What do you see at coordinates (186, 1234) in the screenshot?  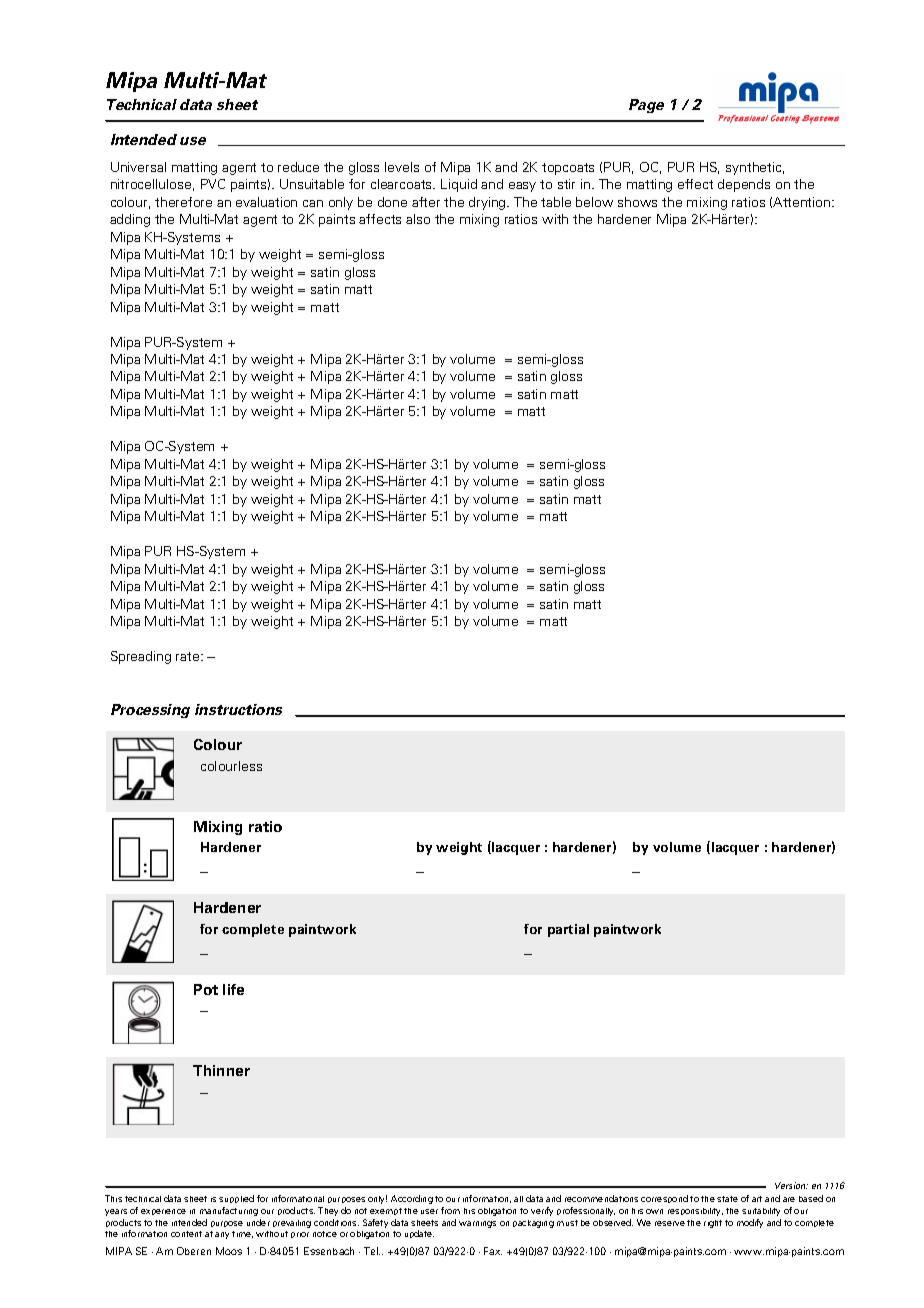 I see `content` at bounding box center [186, 1234].
